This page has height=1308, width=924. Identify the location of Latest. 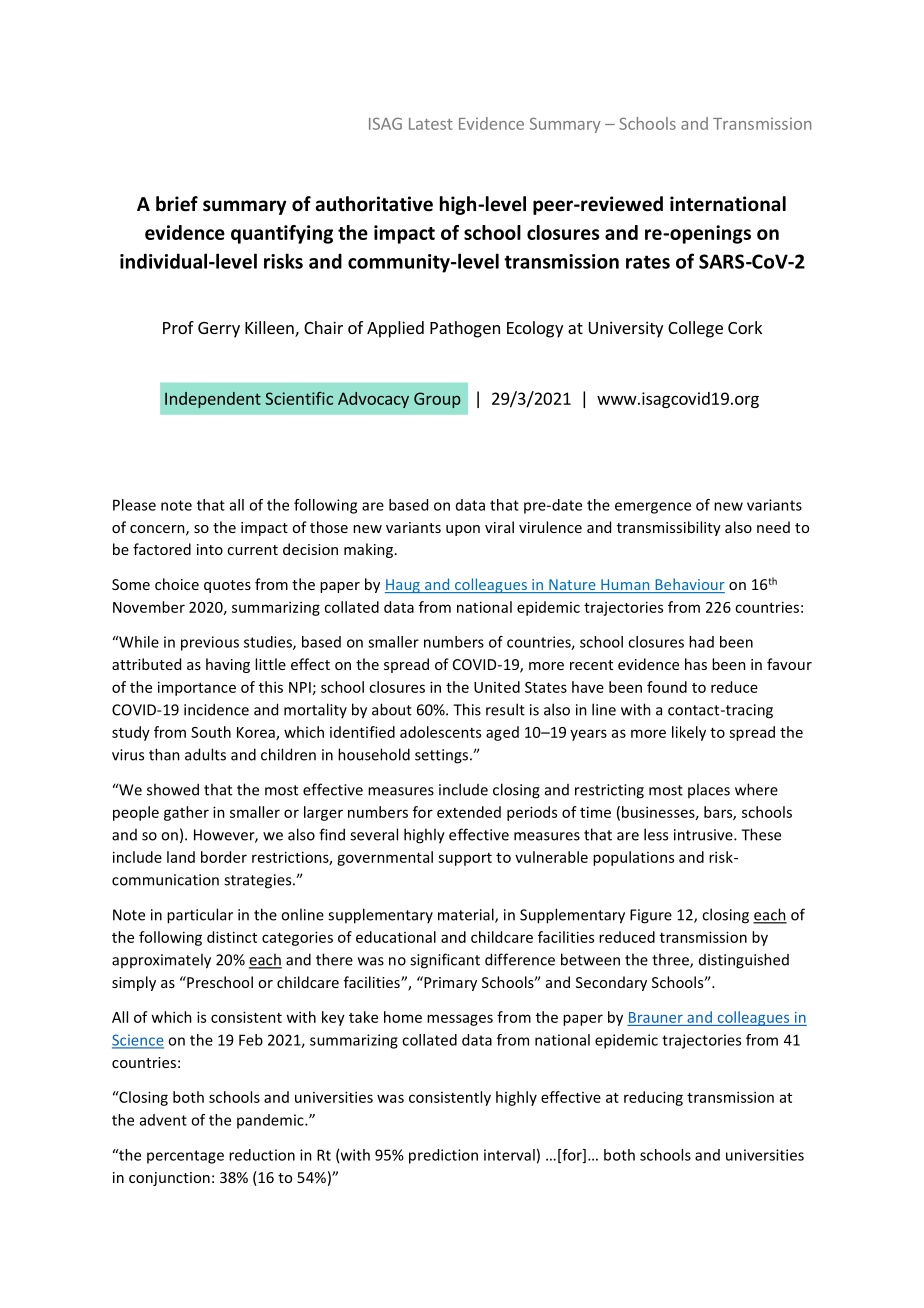
(431, 124).
